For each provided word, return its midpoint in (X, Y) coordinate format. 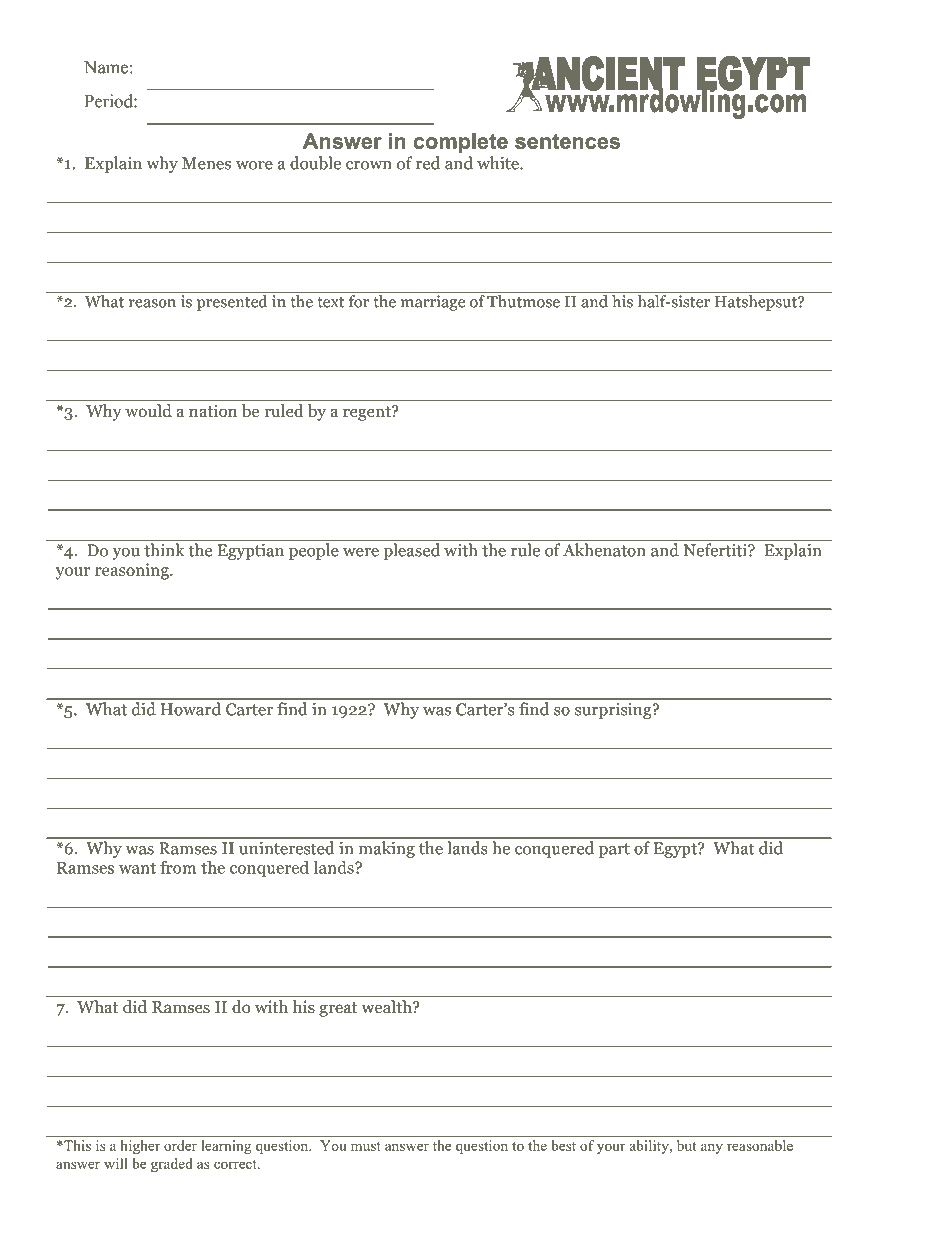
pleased (412, 551)
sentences (567, 141)
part (614, 850)
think (164, 550)
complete (461, 143)
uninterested (286, 848)
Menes (206, 163)
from (178, 867)
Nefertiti (716, 550)
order (180, 1145)
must (366, 1146)
